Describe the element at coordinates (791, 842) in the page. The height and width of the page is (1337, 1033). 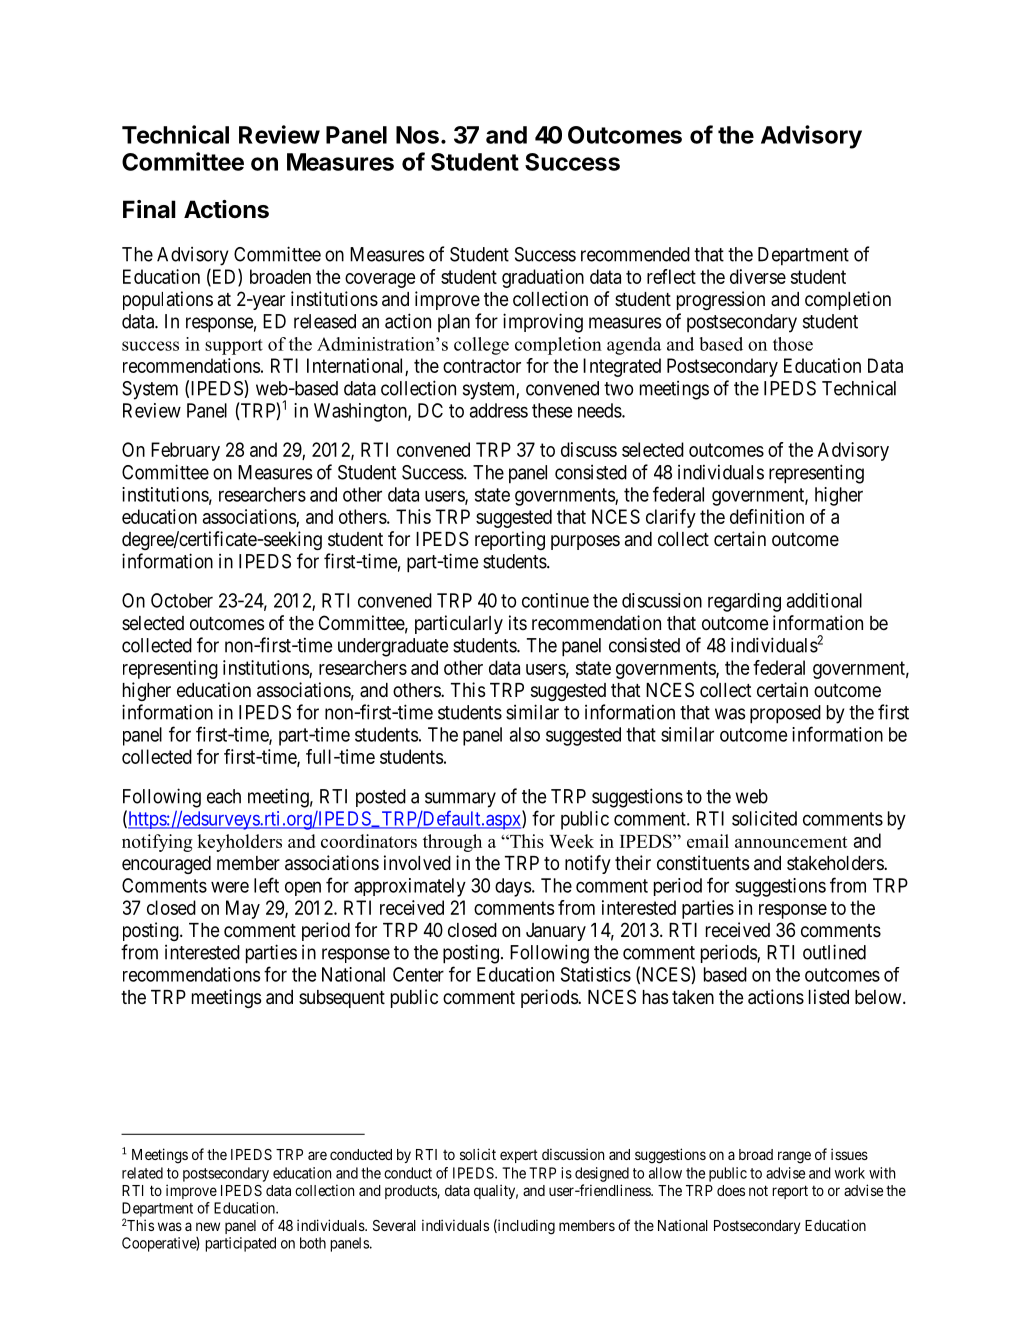
I see `announcement` at that location.
